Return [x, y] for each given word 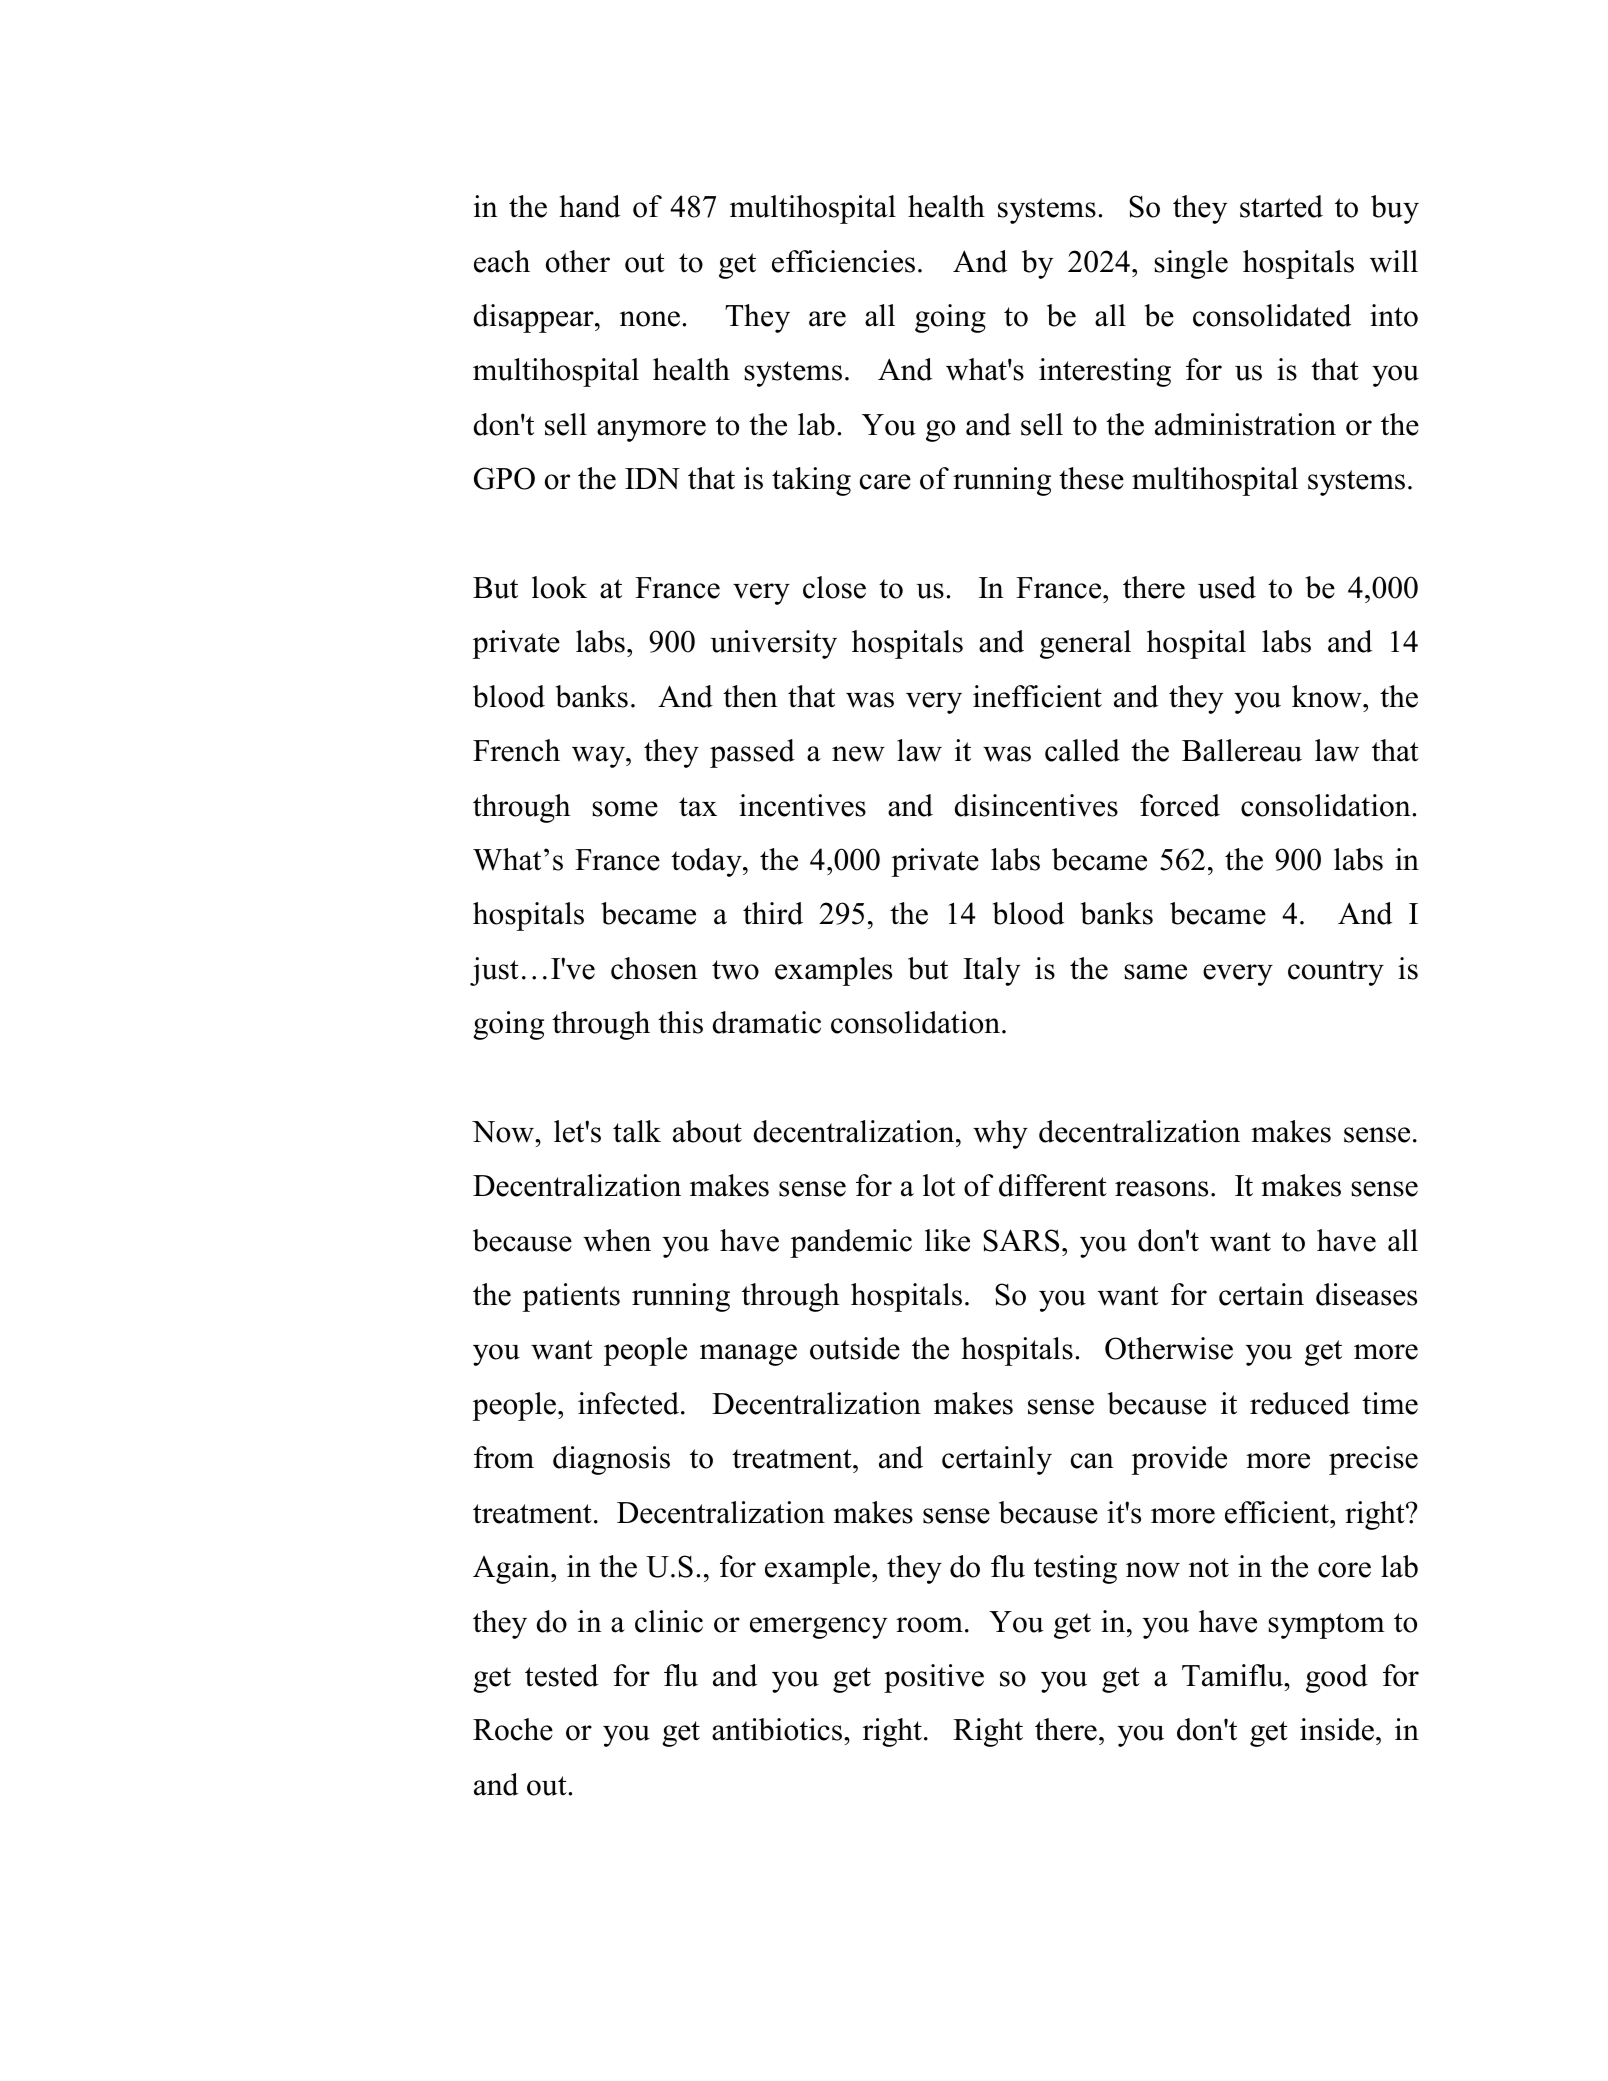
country [1336, 973]
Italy [991, 971]
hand [590, 206]
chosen [654, 968]
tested [561, 1675]
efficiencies [843, 261]
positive [934, 1678]
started [1281, 206]
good [1337, 1678]
